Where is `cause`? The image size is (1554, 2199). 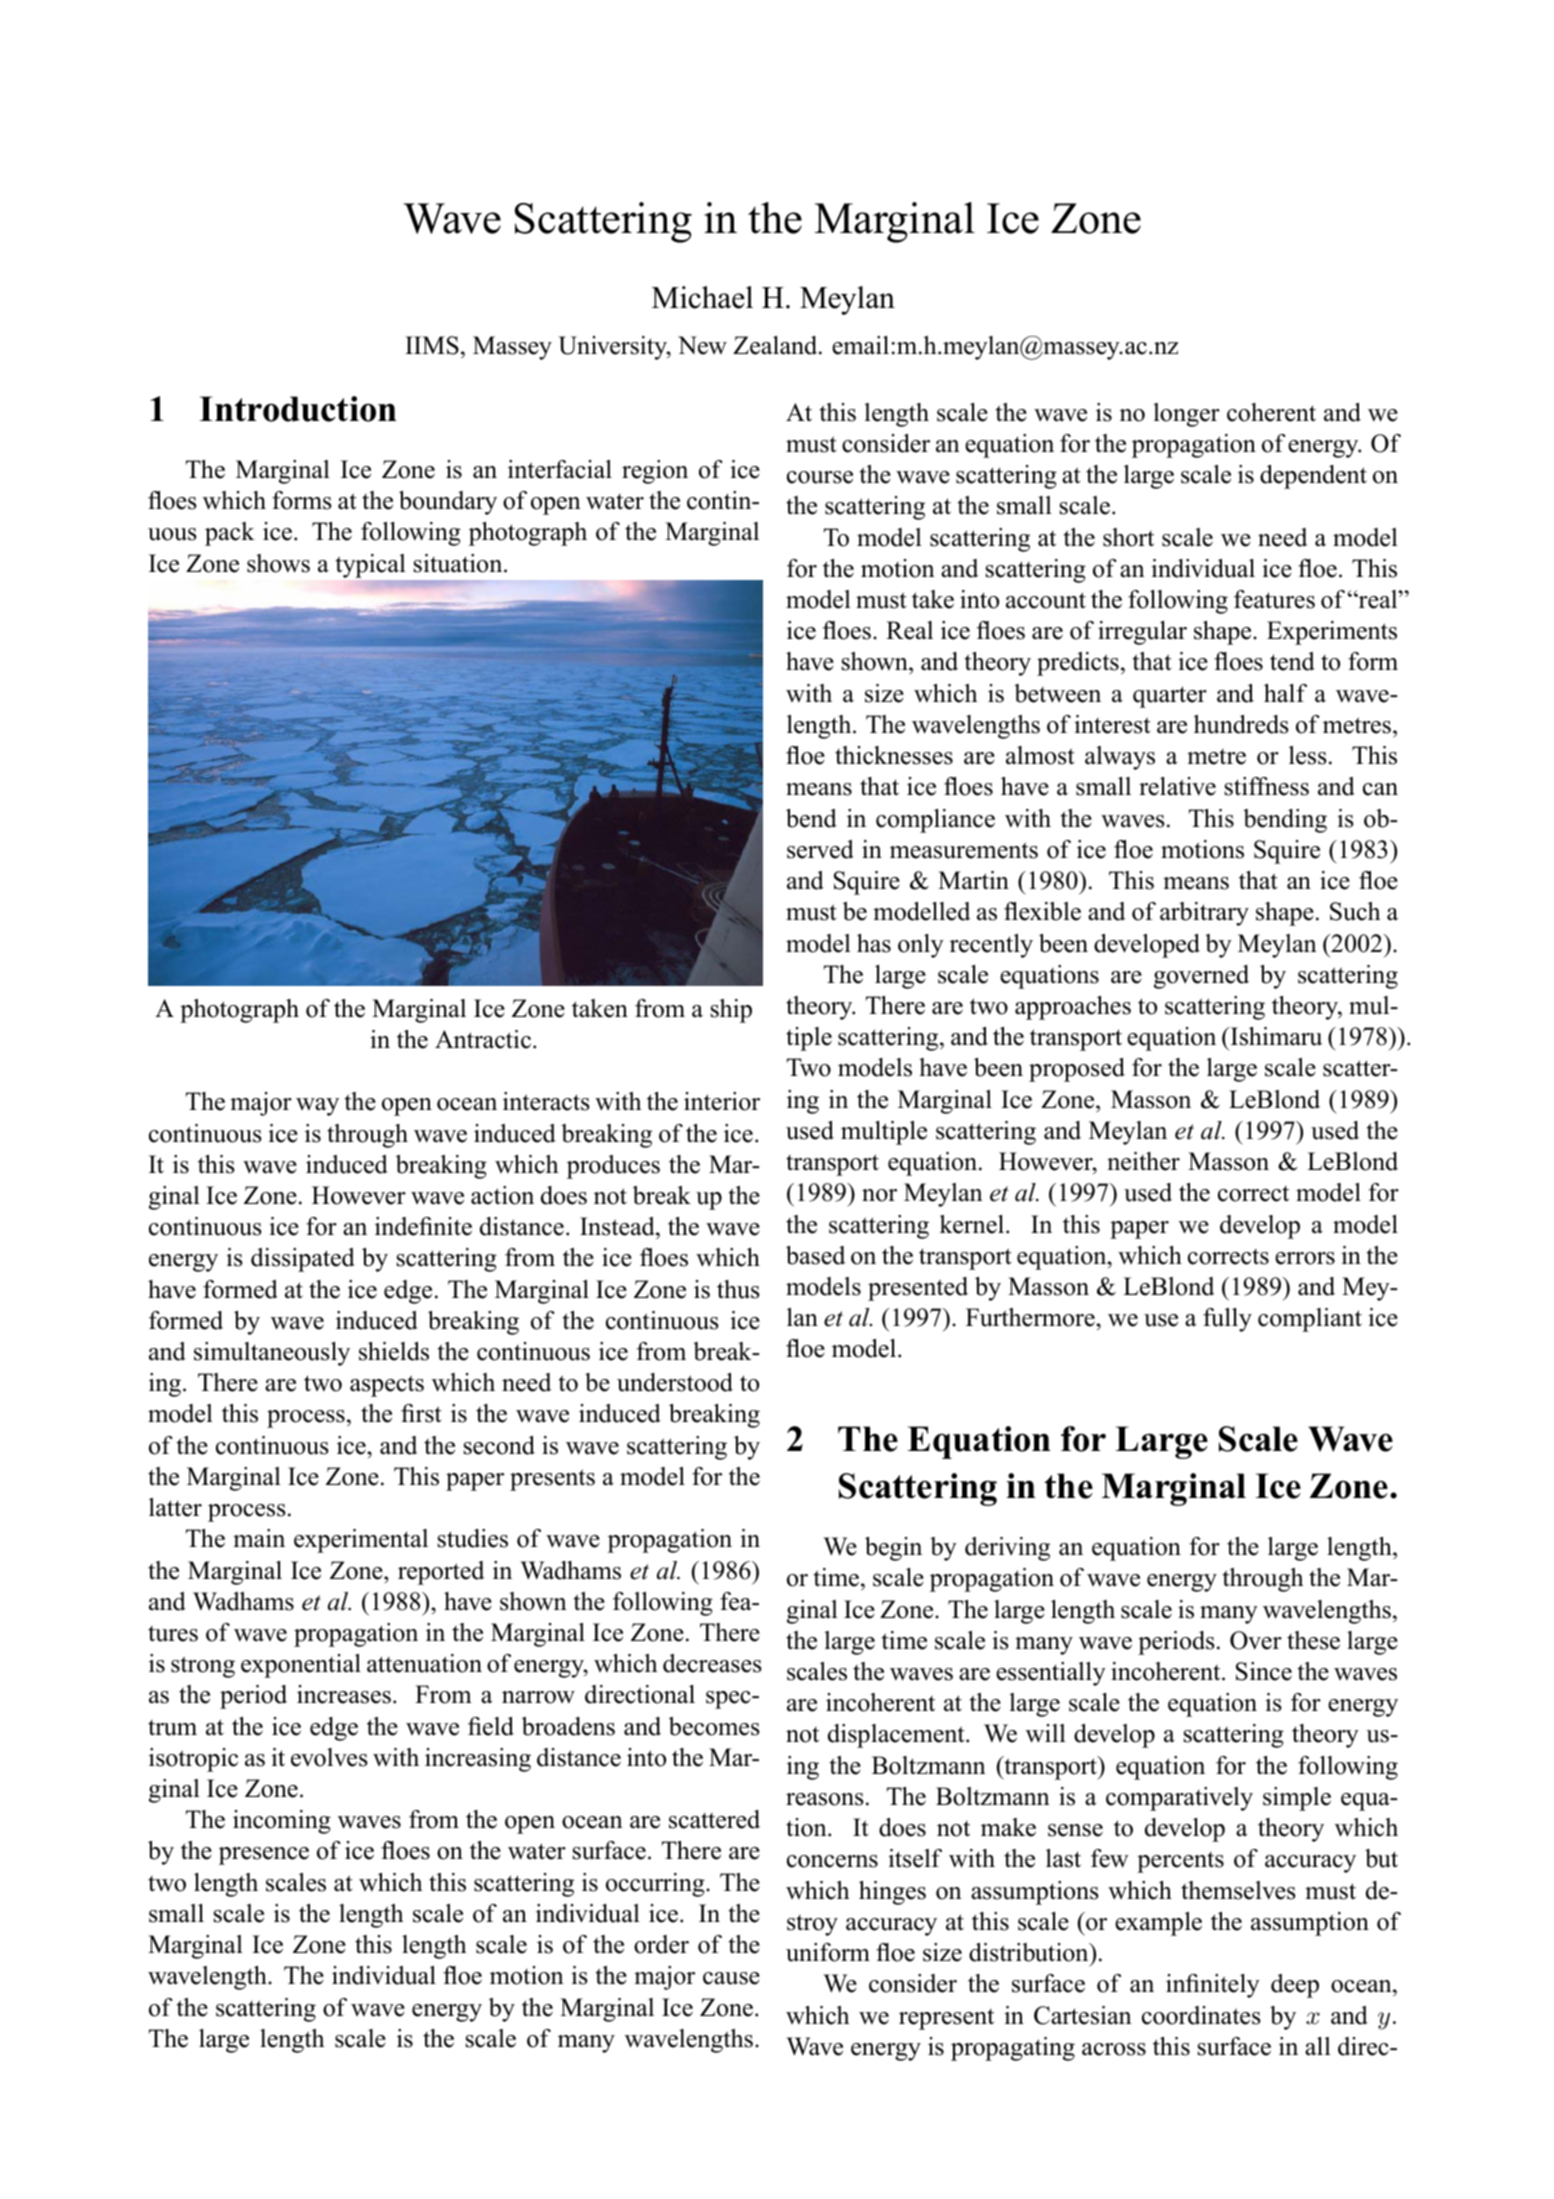
cause is located at coordinates (731, 1978).
